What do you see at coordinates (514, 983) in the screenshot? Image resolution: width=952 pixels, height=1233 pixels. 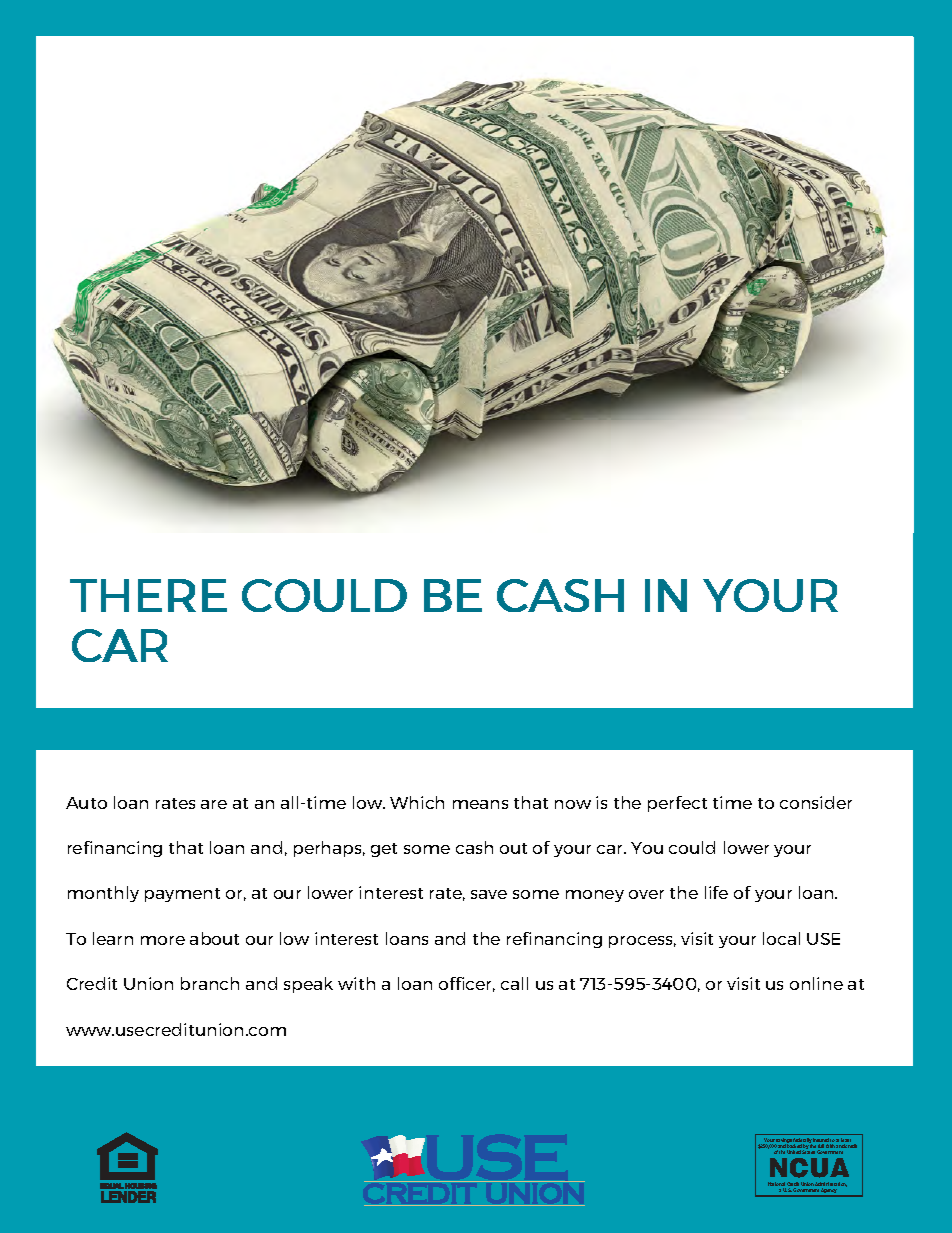 I see `call` at bounding box center [514, 983].
